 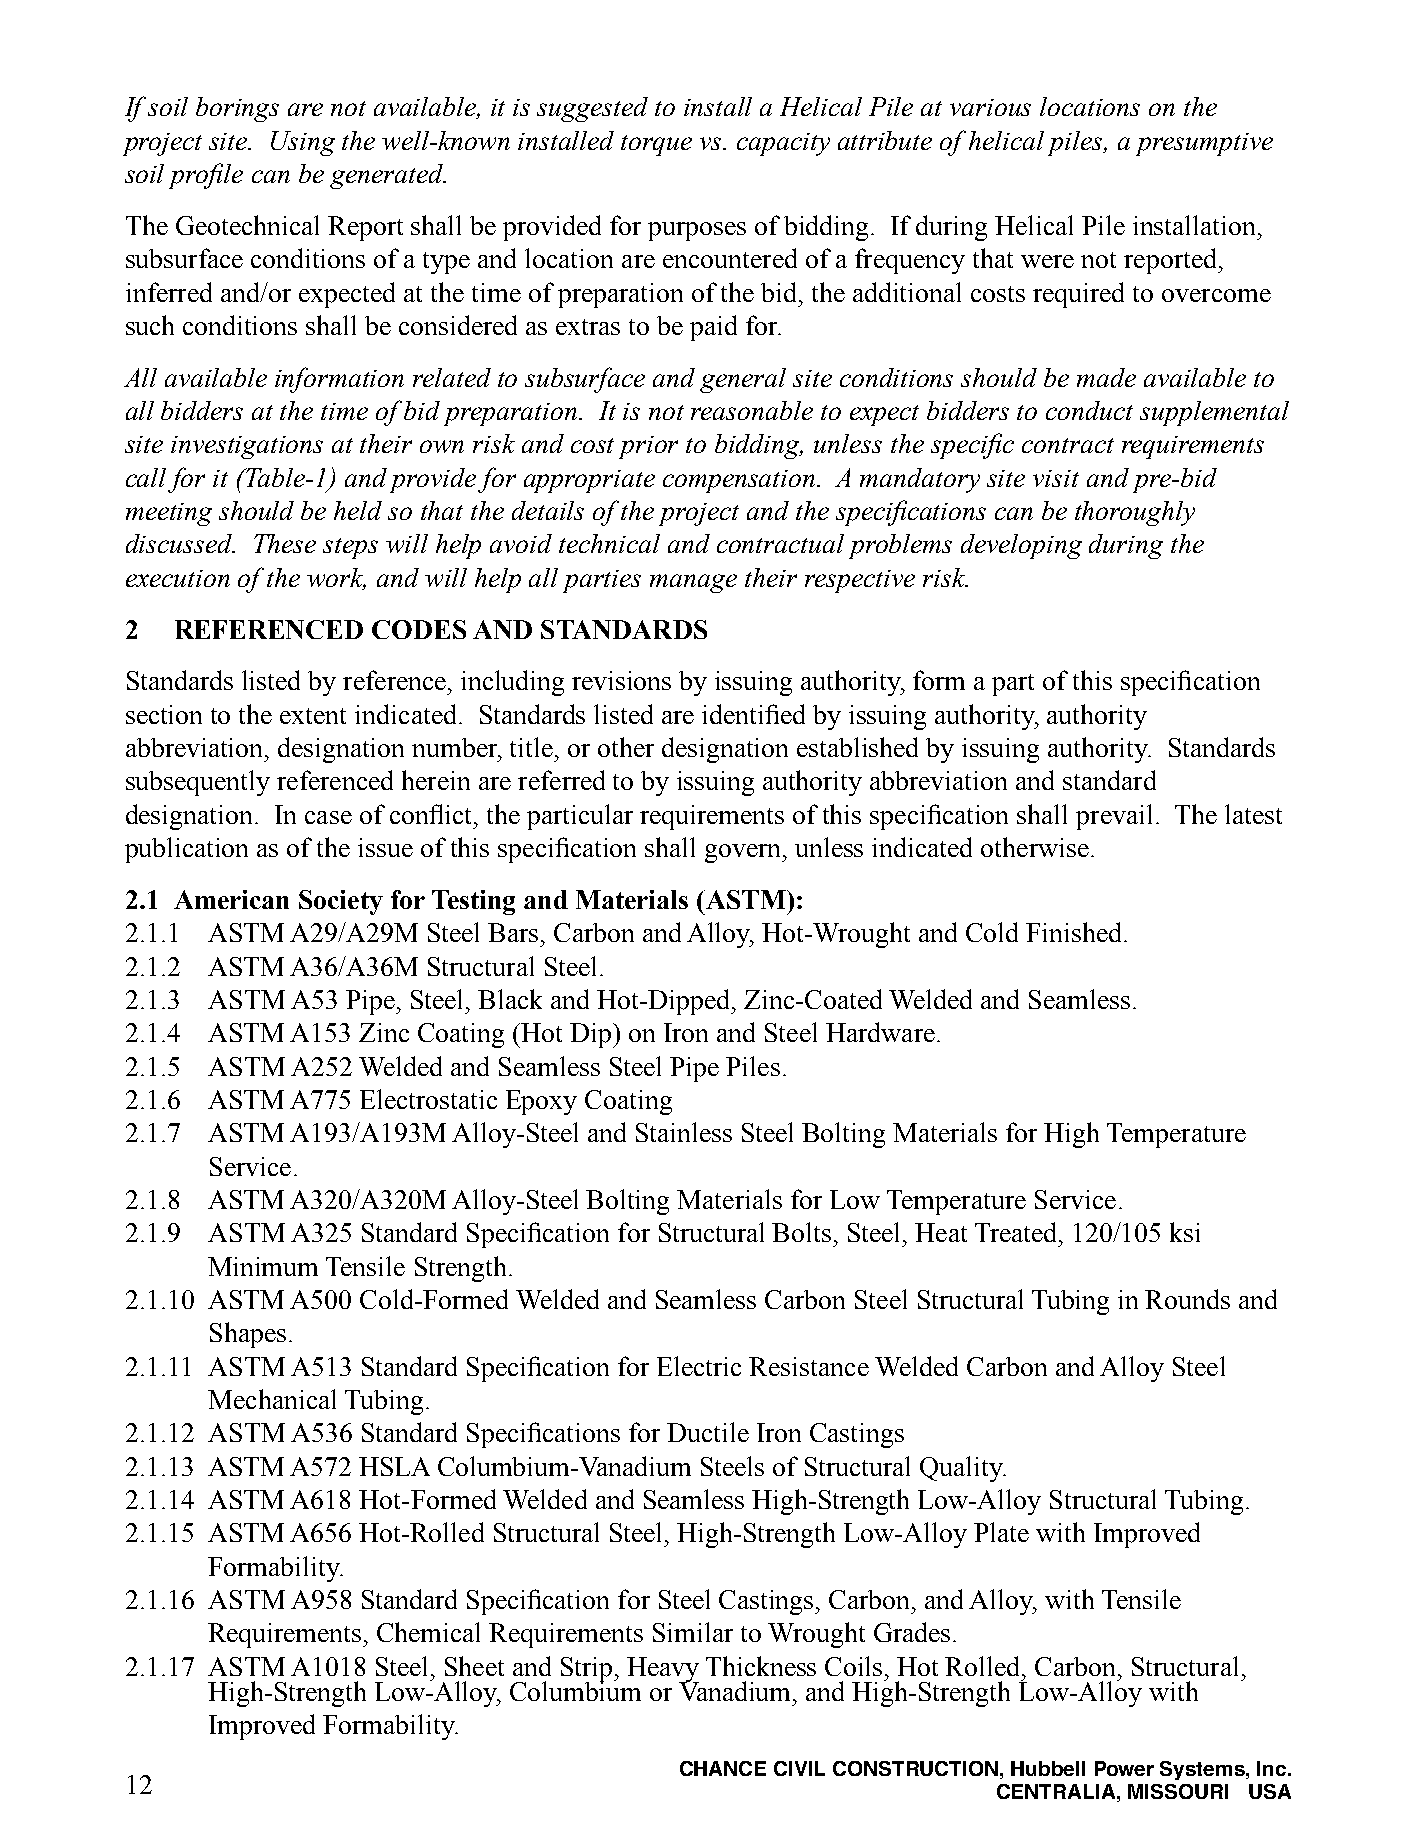 I want to click on Power, so click(x=1124, y=1768).
